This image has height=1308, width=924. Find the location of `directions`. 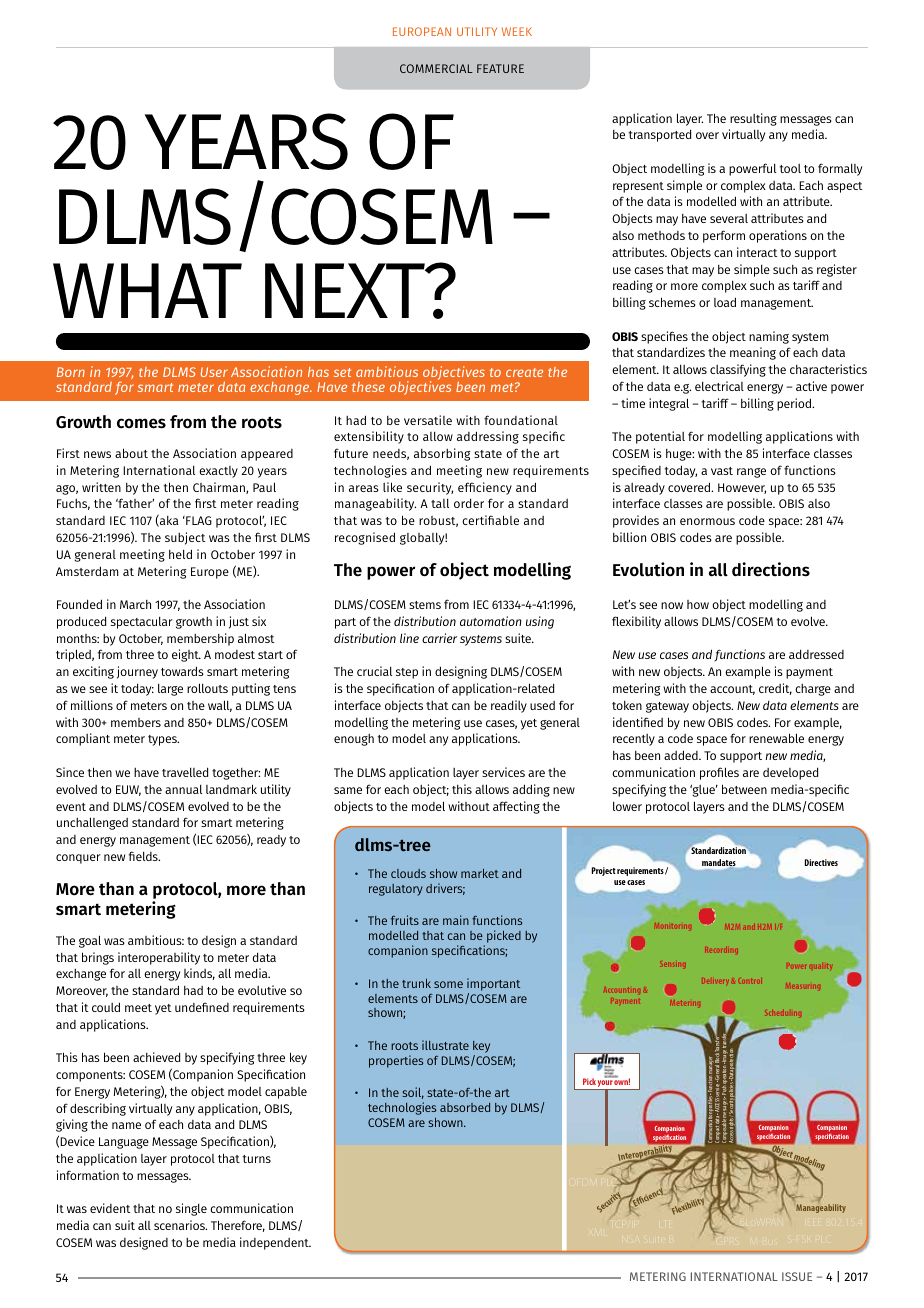

directions is located at coordinates (771, 569).
